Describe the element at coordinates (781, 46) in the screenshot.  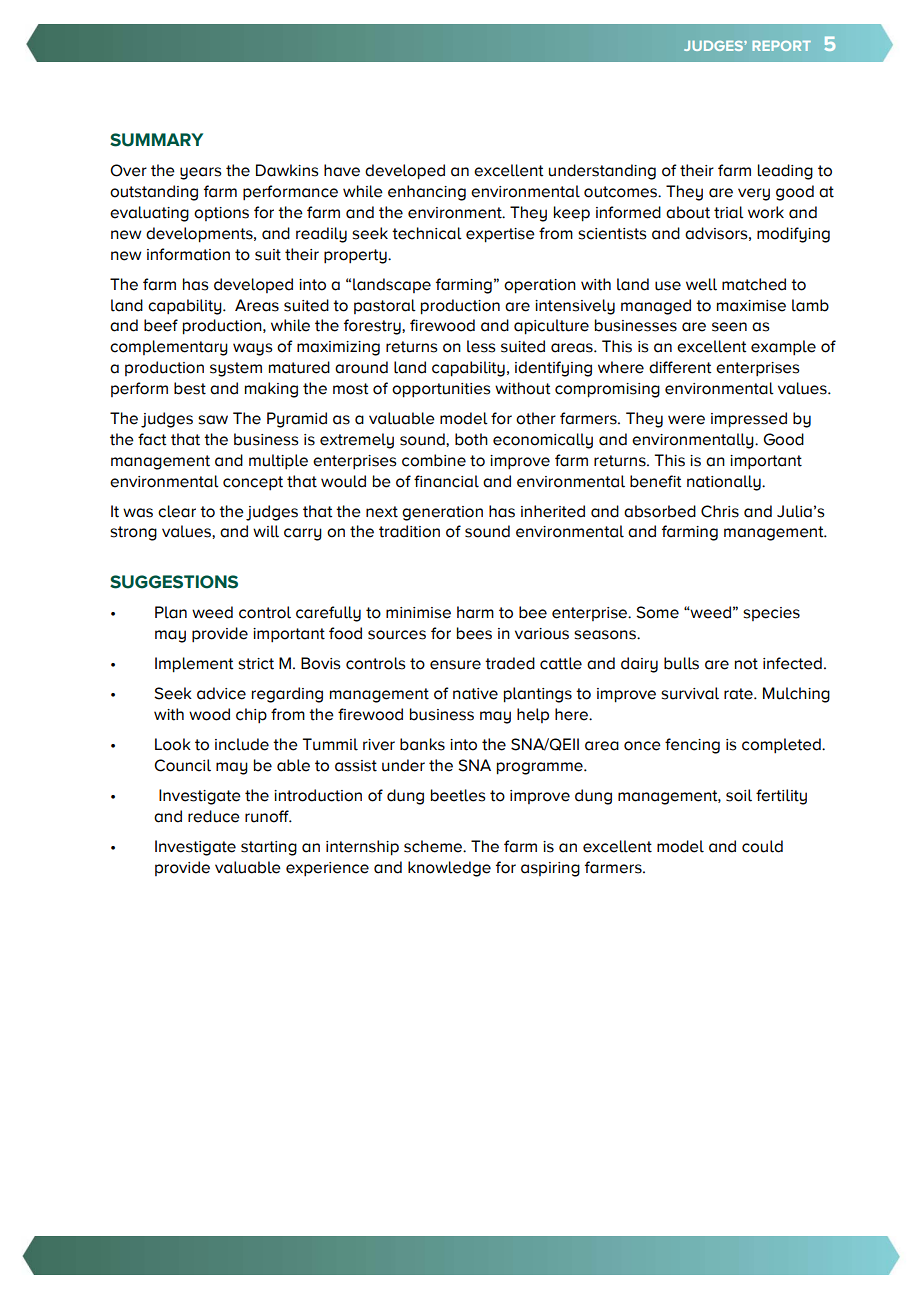
I see `REPORT` at that location.
